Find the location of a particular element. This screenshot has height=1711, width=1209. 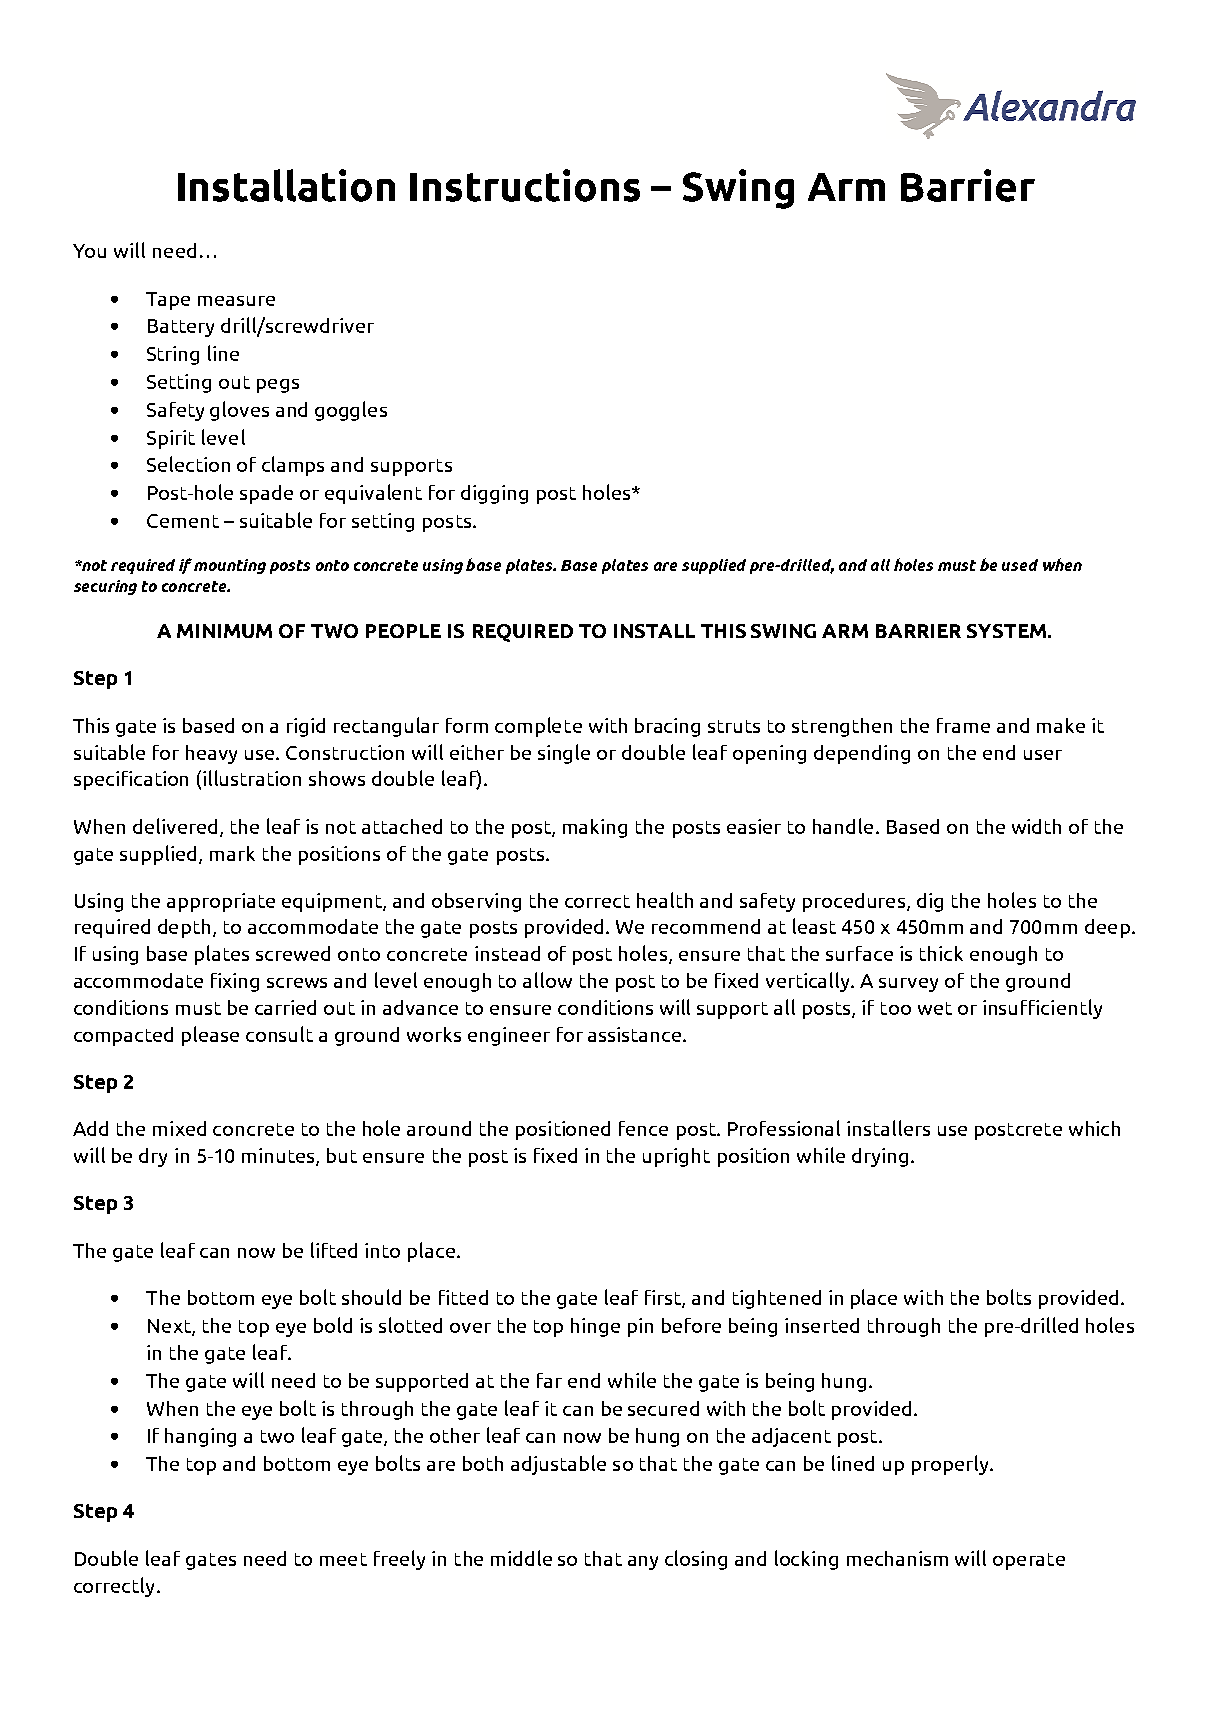

mixed is located at coordinates (179, 1128).
